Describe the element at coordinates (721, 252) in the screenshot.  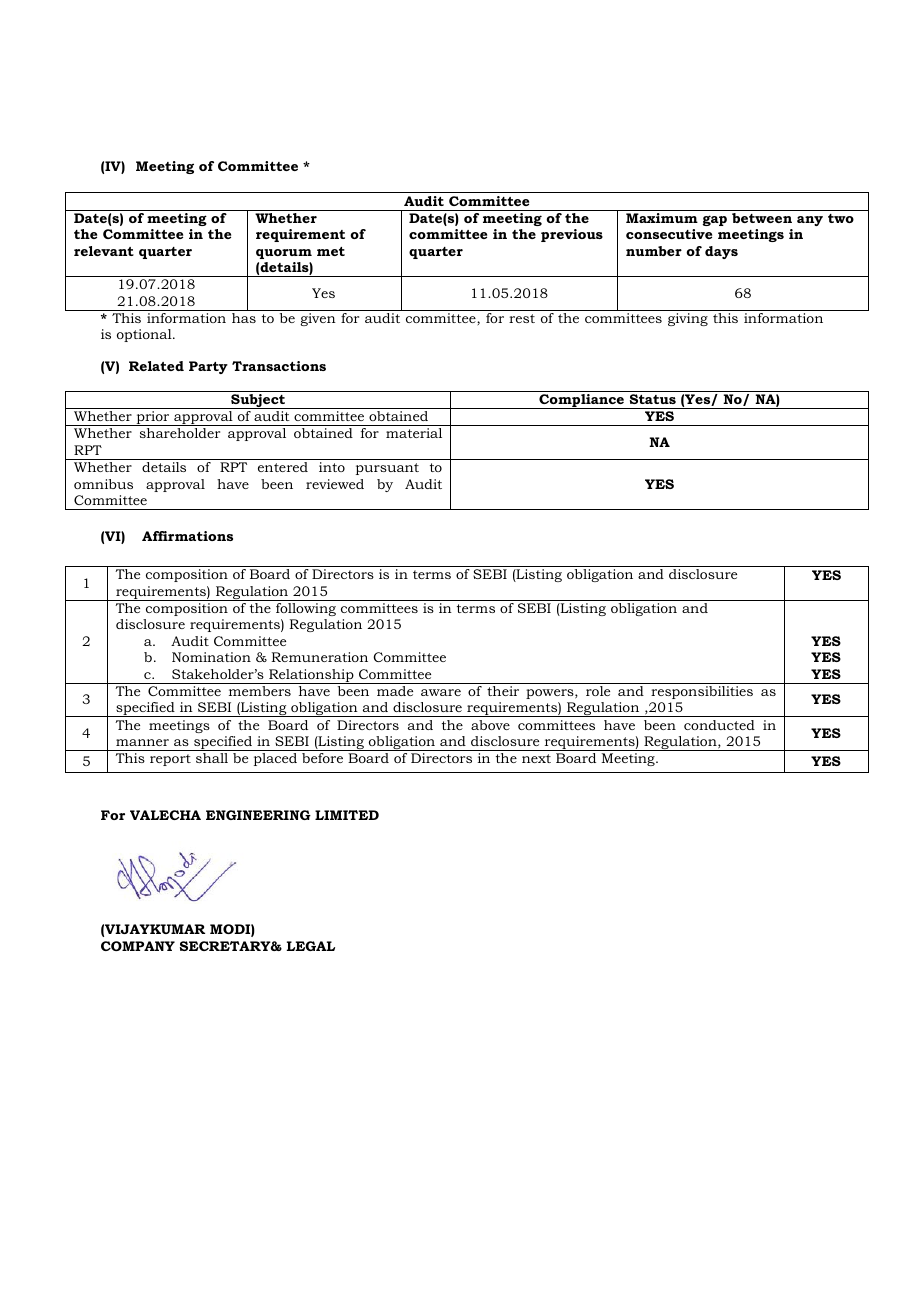
I see `days` at that location.
